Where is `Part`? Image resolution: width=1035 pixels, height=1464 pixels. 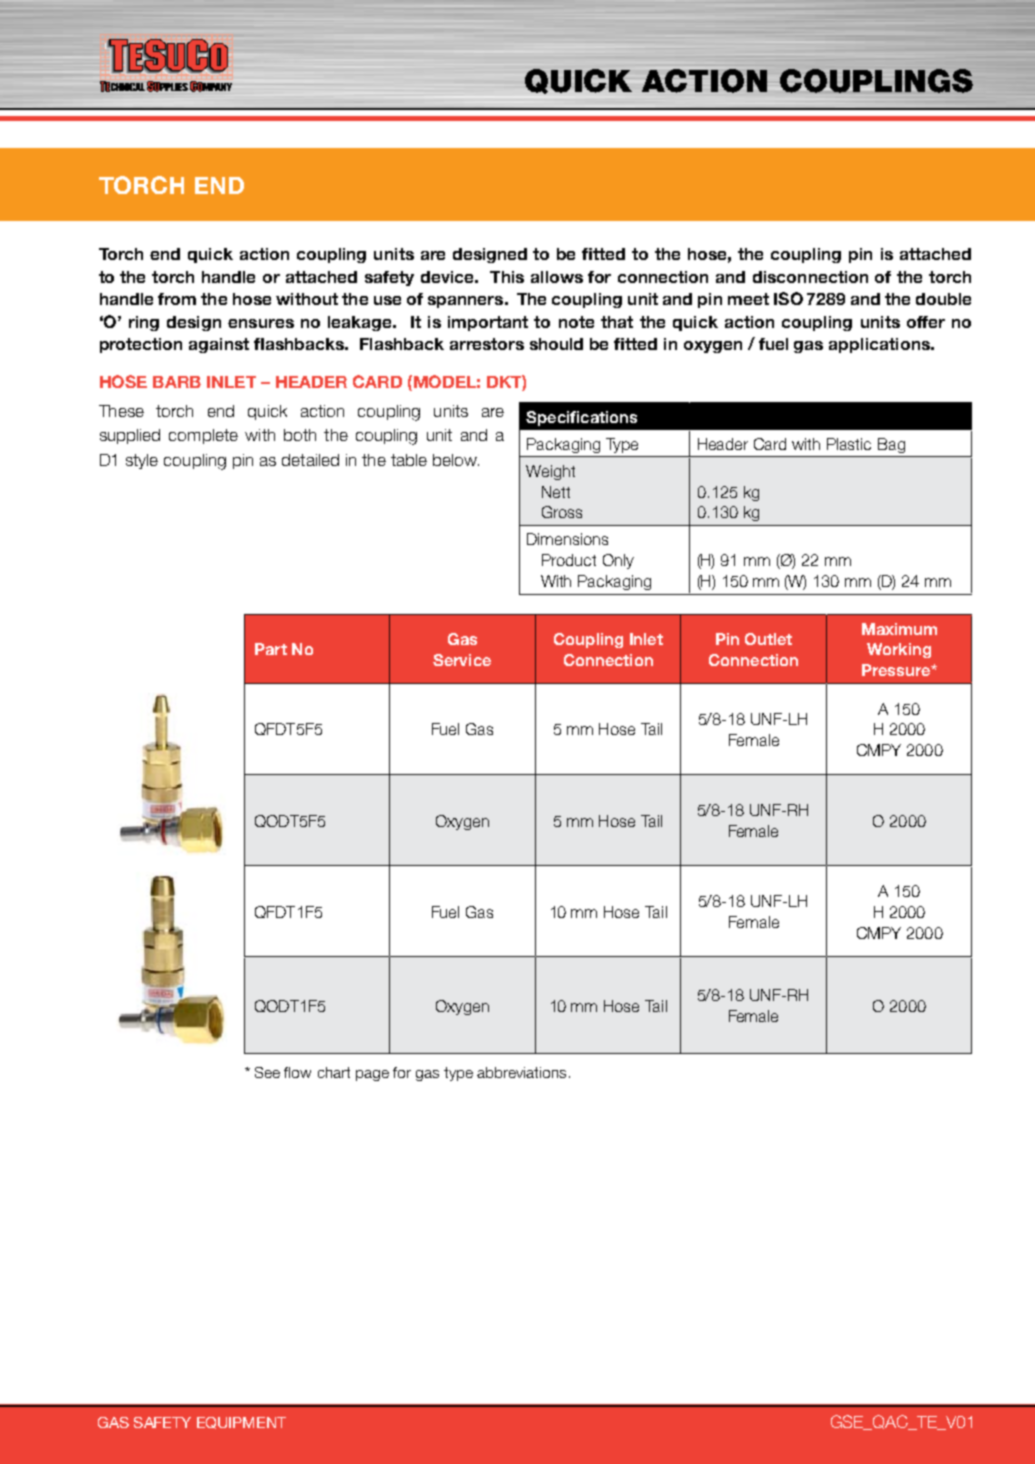 Part is located at coordinates (271, 649).
